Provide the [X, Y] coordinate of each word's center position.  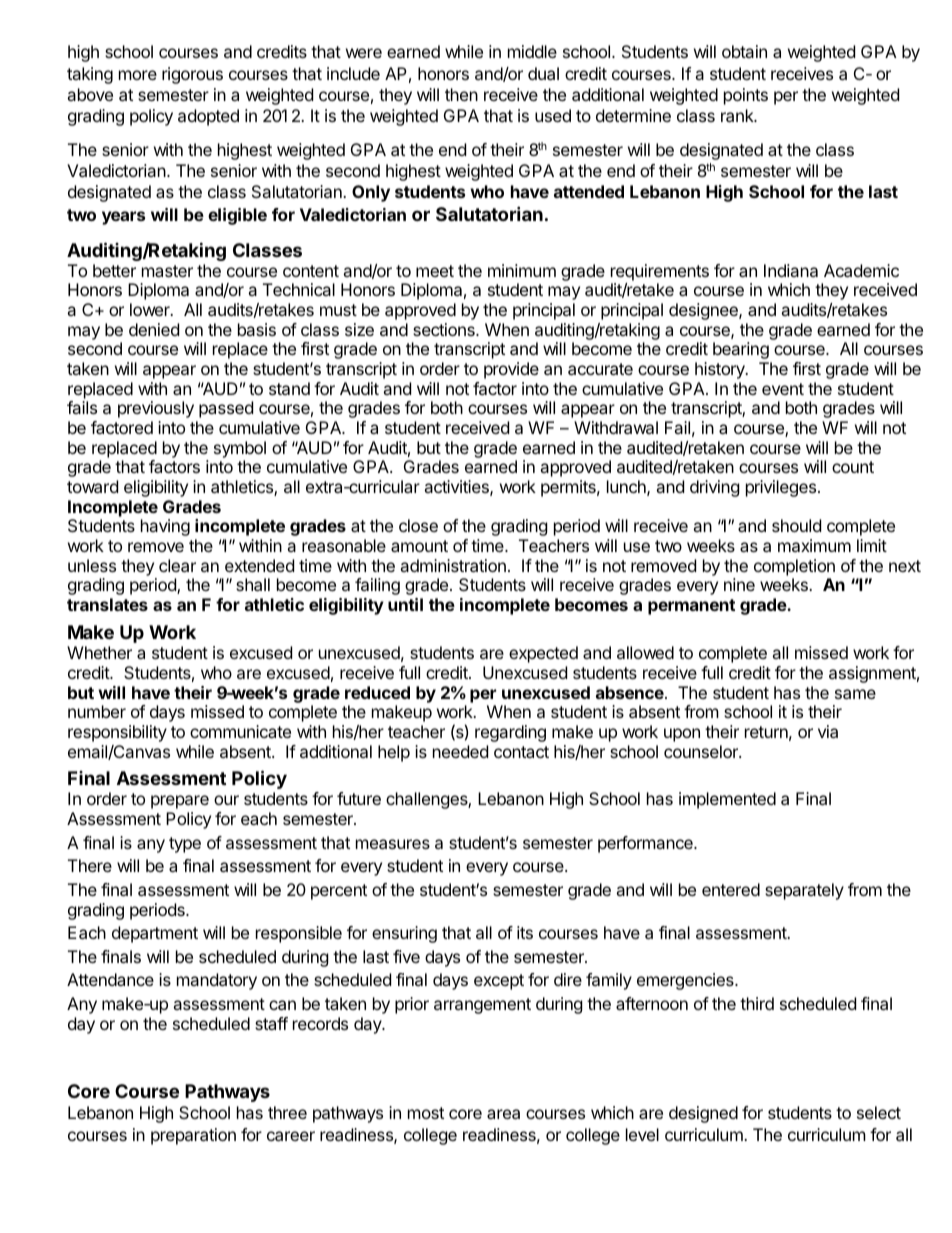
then [461, 94]
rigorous [192, 75]
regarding [510, 733]
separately [804, 891]
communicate [240, 731]
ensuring [404, 934]
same [855, 694]
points [746, 96]
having [165, 527]
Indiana [791, 270]
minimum [522, 270]
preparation [193, 1136]
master [167, 271]
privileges [781, 488]
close [418, 525]
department [155, 934]
